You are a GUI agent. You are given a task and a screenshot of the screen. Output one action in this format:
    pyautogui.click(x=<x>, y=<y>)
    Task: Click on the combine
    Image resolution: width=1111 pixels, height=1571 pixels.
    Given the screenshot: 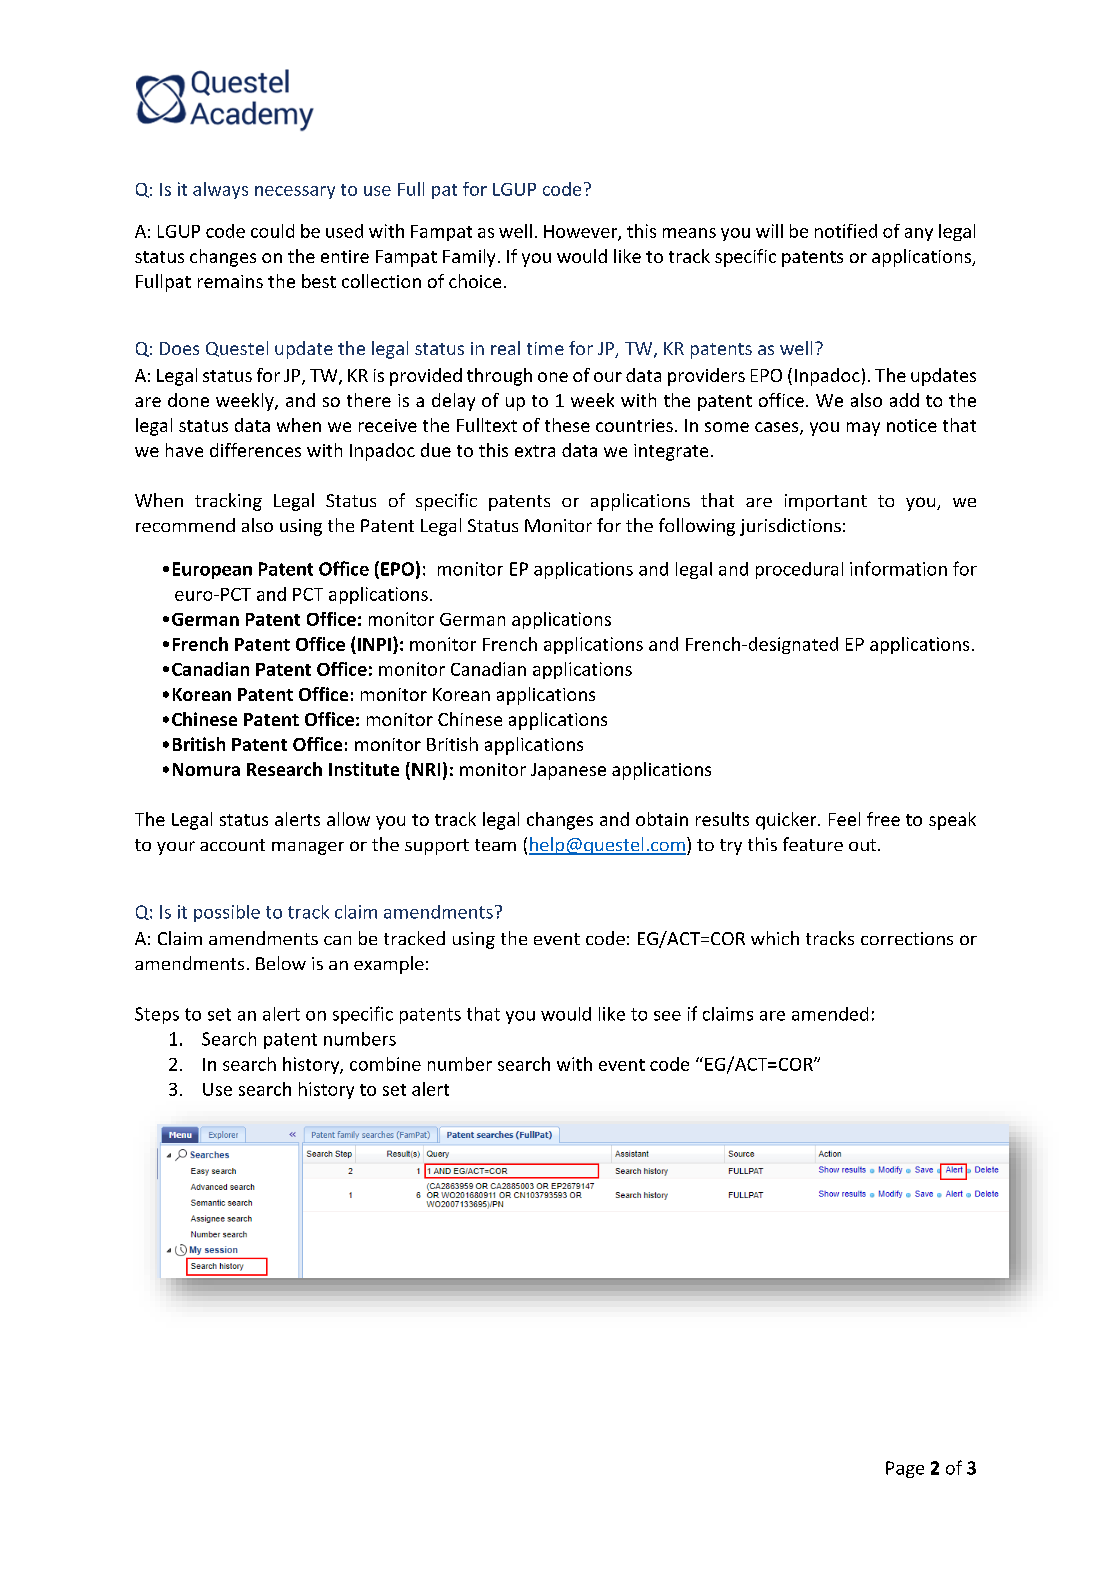 What is the action you would take?
    pyautogui.click(x=385, y=1064)
